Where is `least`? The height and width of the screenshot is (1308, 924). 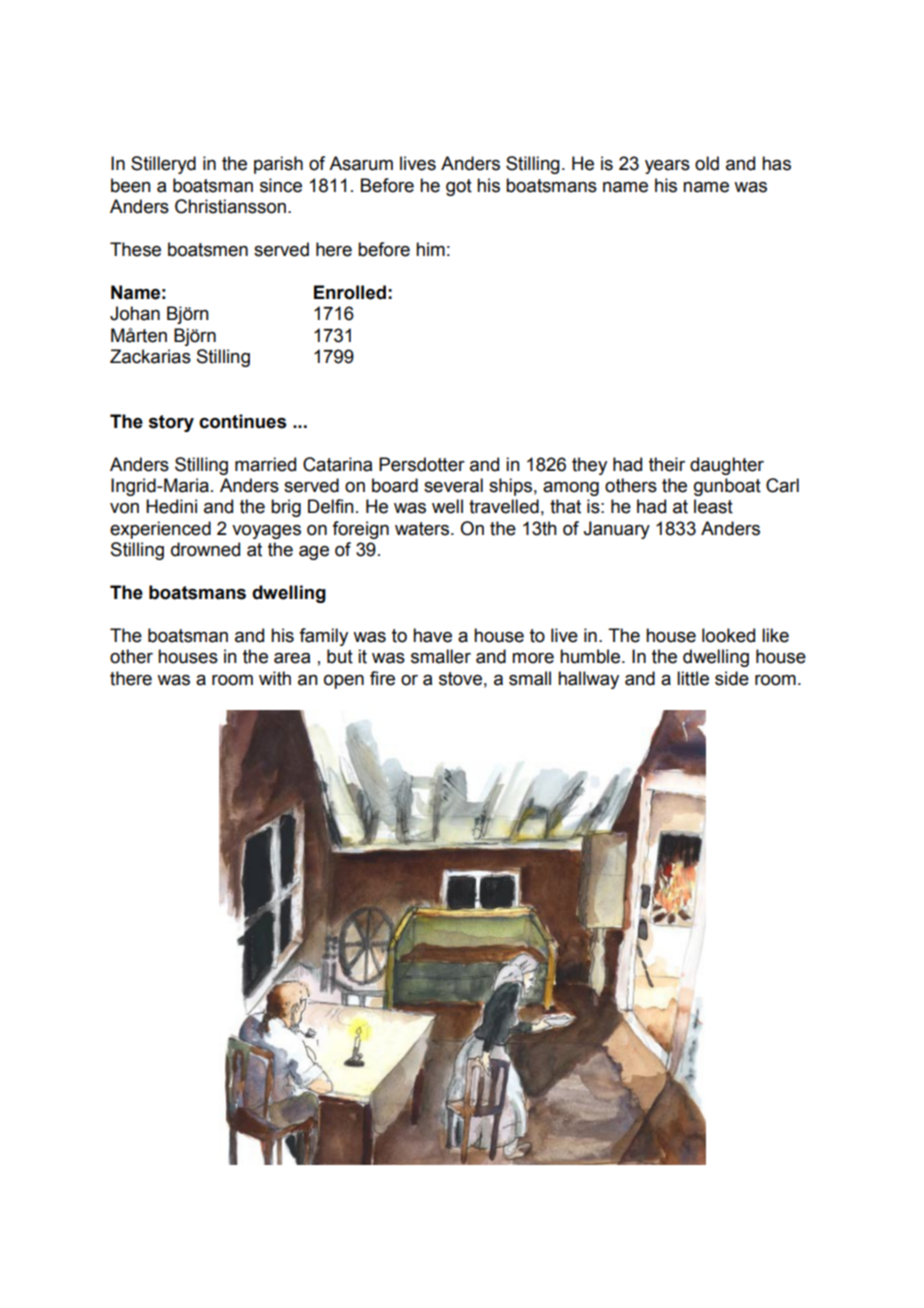 least is located at coordinates (713, 506).
